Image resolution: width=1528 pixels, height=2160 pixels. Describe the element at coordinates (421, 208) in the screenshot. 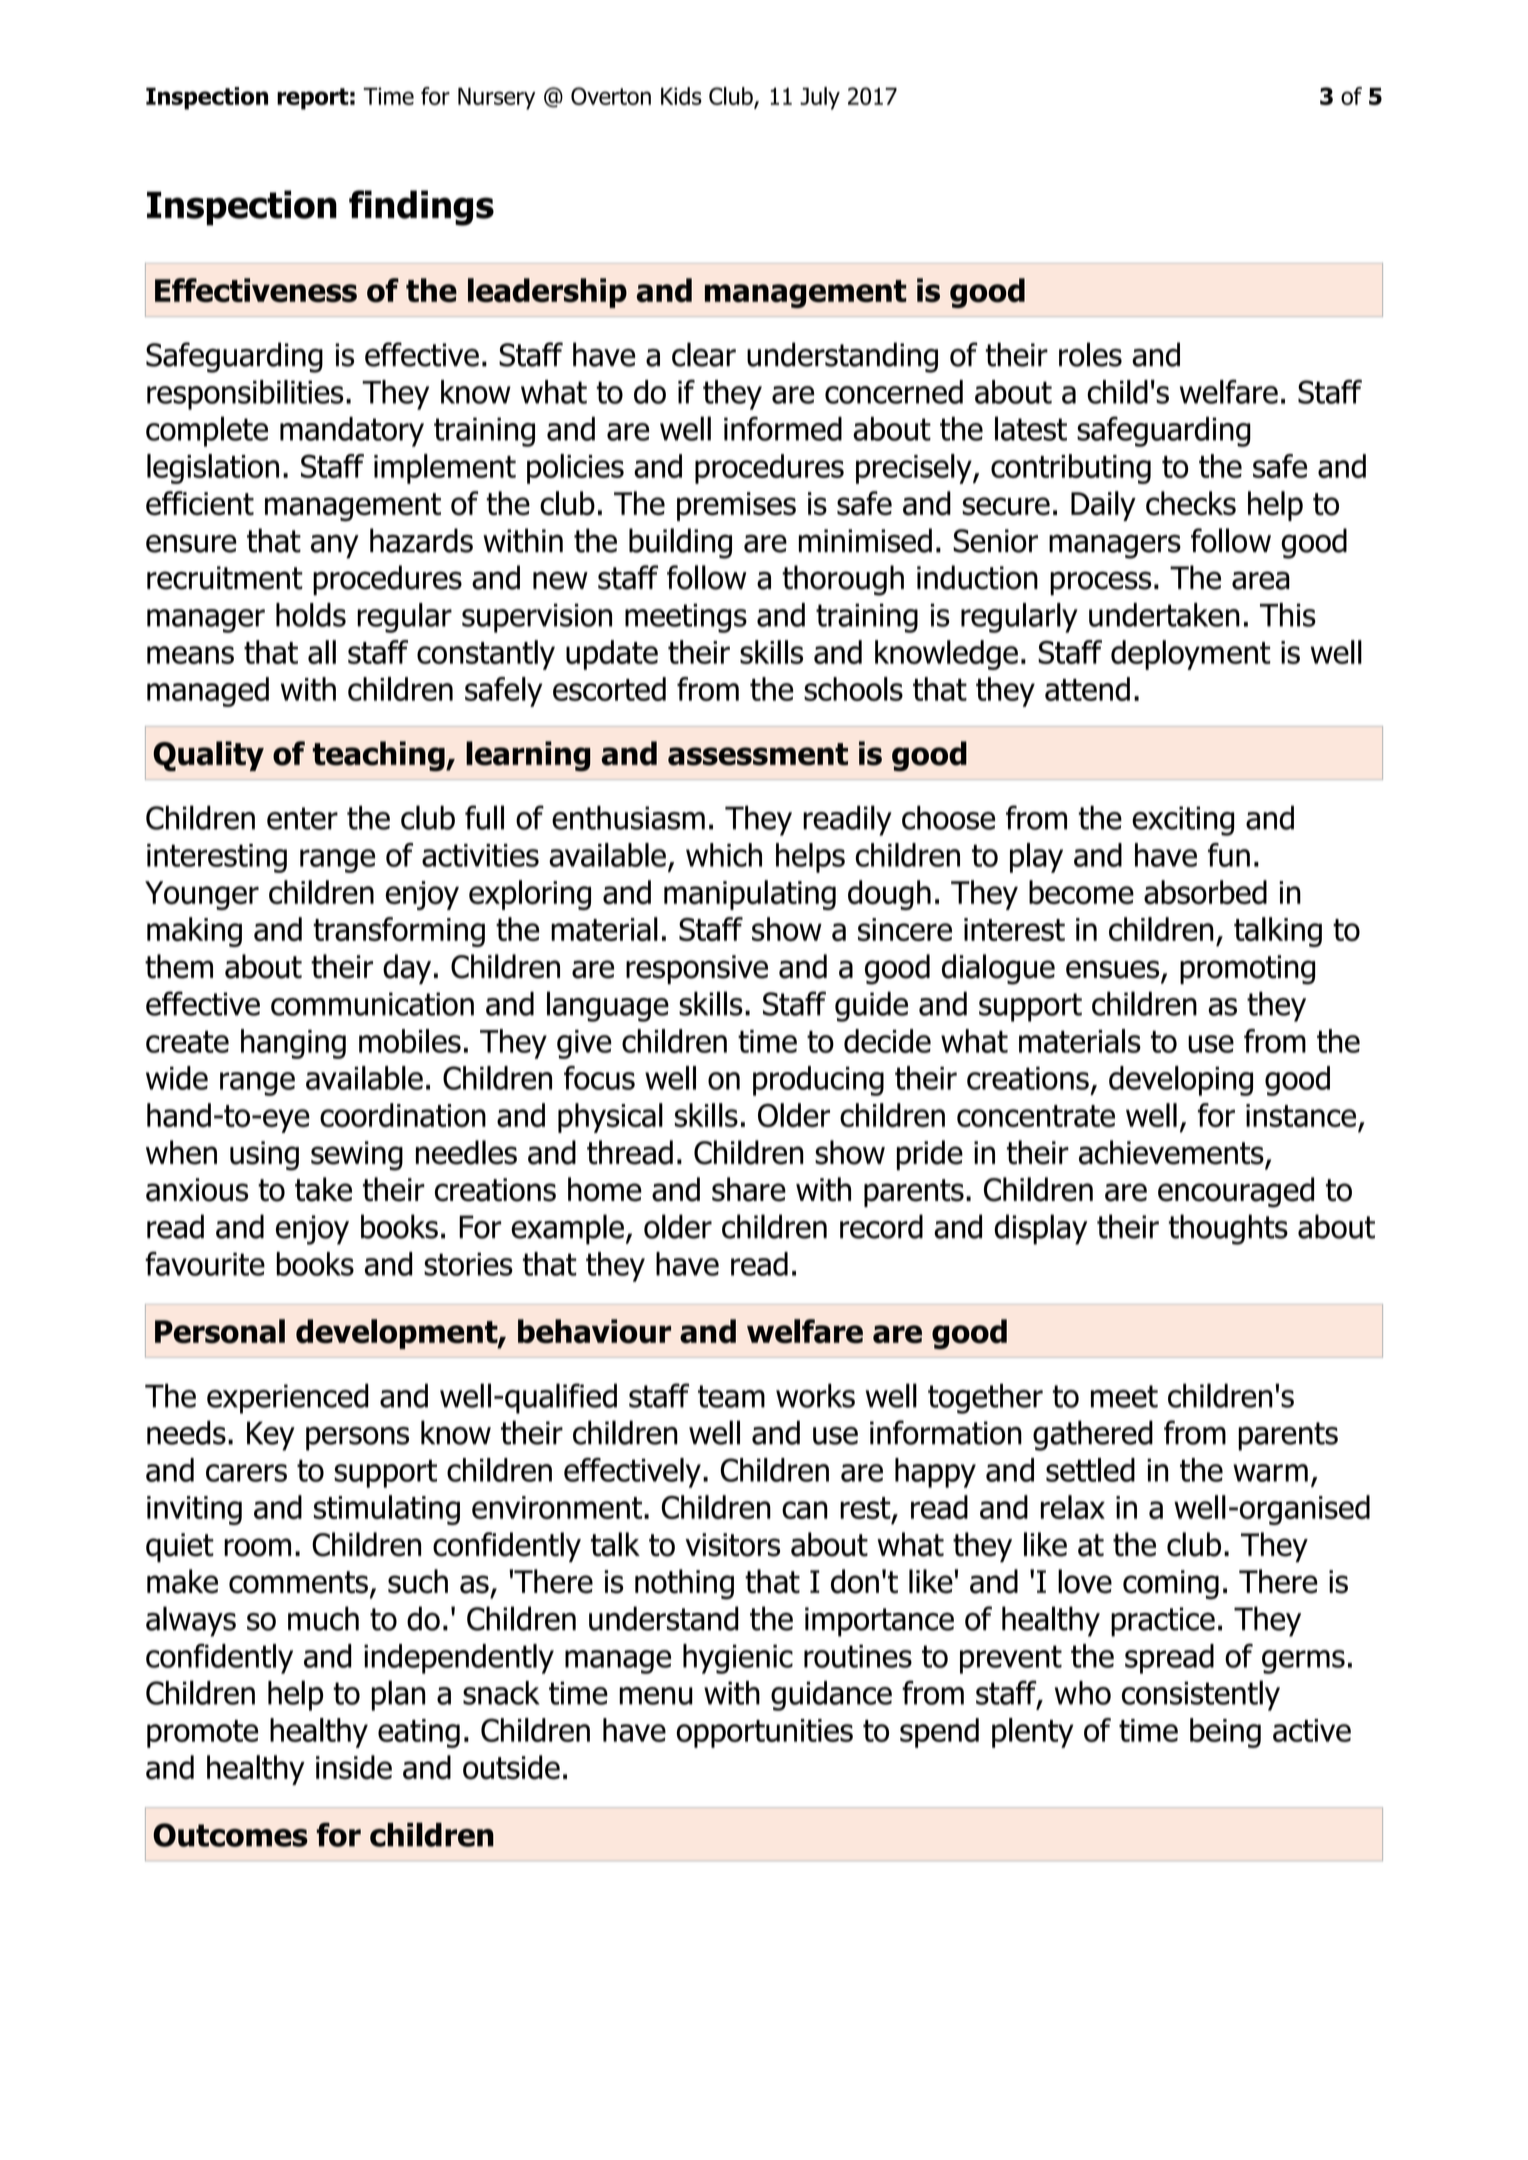

I see `findings` at that location.
